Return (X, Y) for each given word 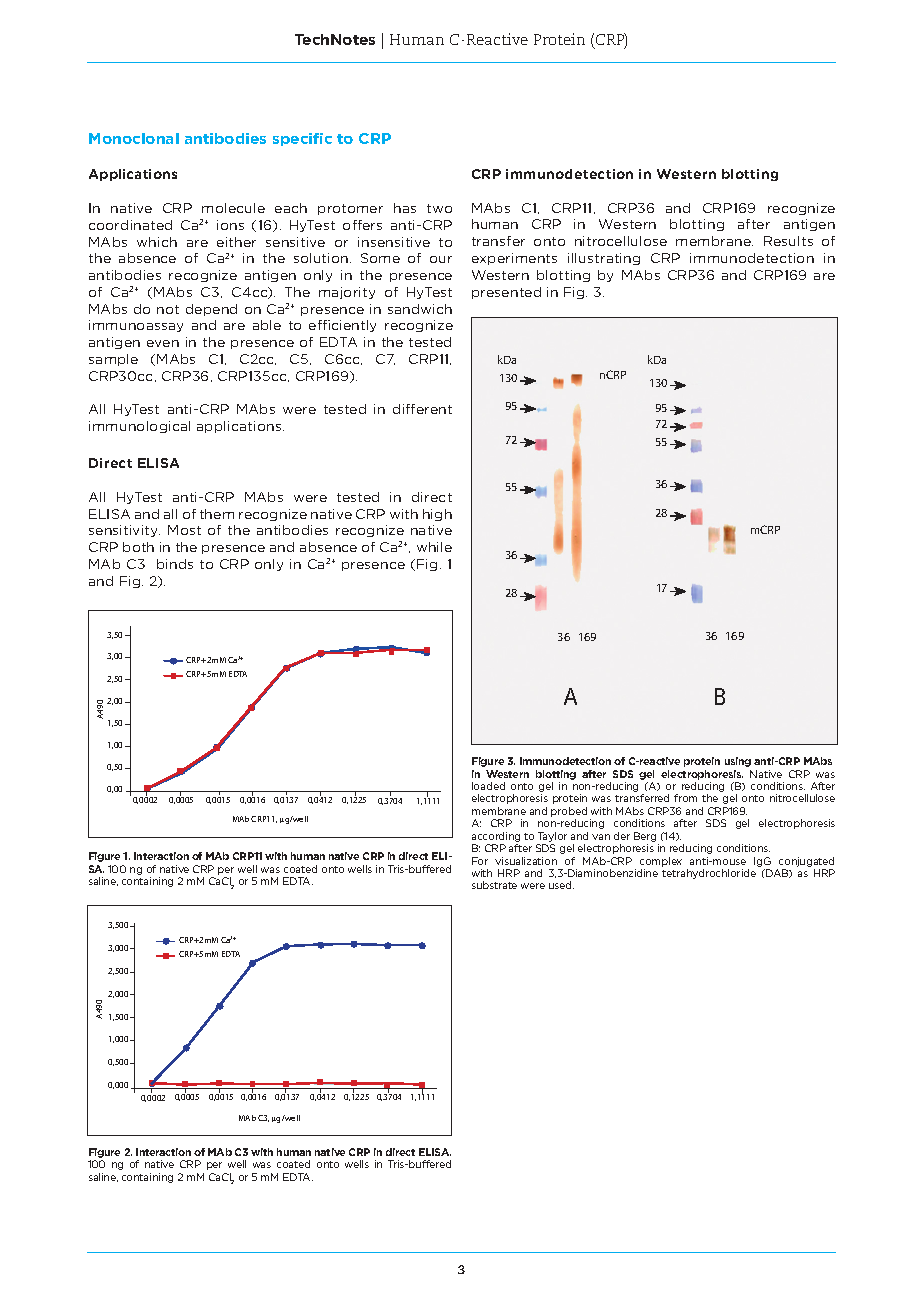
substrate (494, 885)
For (480, 861)
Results (788, 241)
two (439, 208)
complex (661, 862)
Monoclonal (134, 138)
